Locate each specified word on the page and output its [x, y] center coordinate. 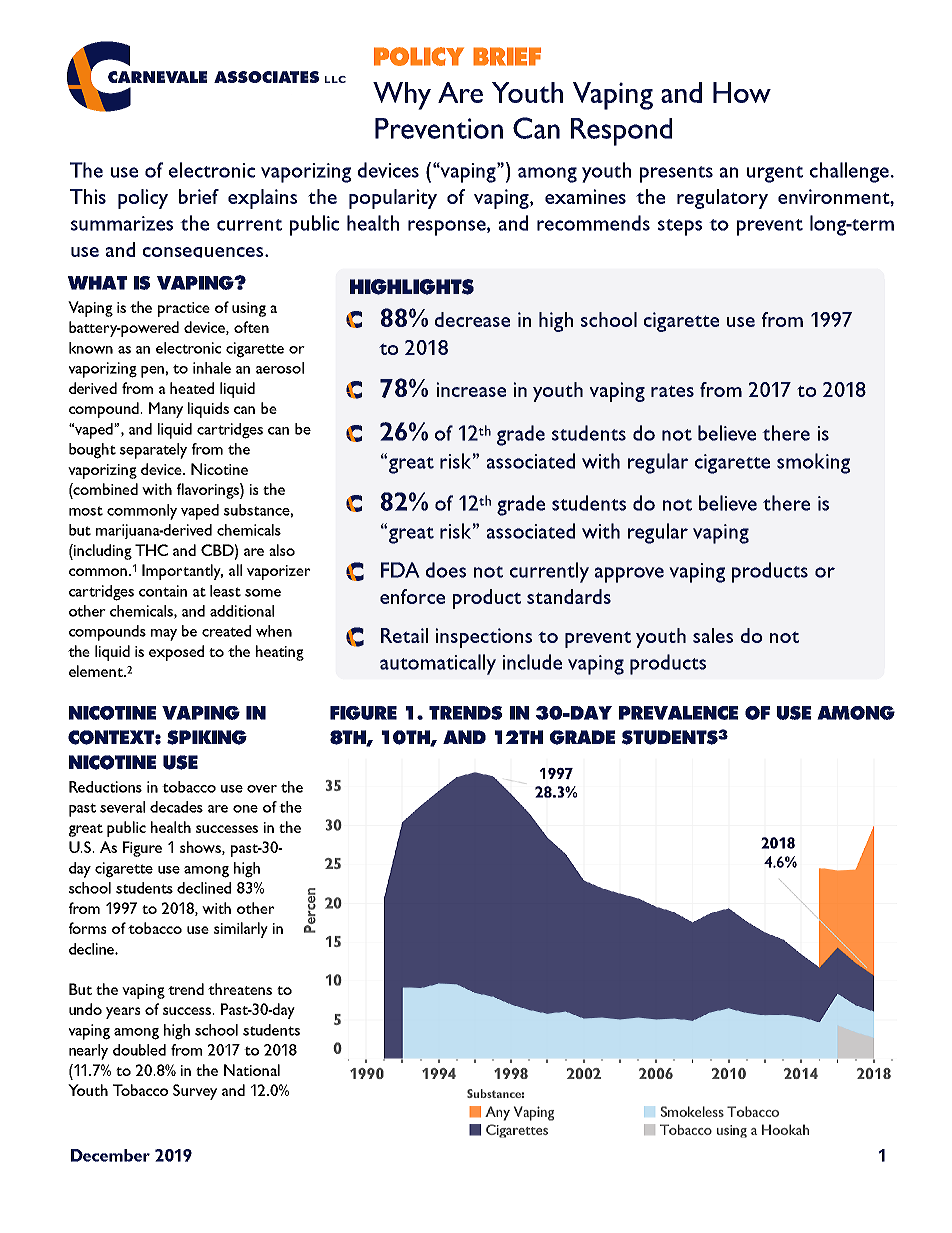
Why [402, 96]
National [252, 1070]
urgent [775, 174]
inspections [483, 638]
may [164, 635]
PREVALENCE [678, 713]
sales [713, 635]
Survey [195, 1092]
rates [672, 391]
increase [471, 389]
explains [262, 199]
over [262, 789]
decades [176, 807]
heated [192, 388]
